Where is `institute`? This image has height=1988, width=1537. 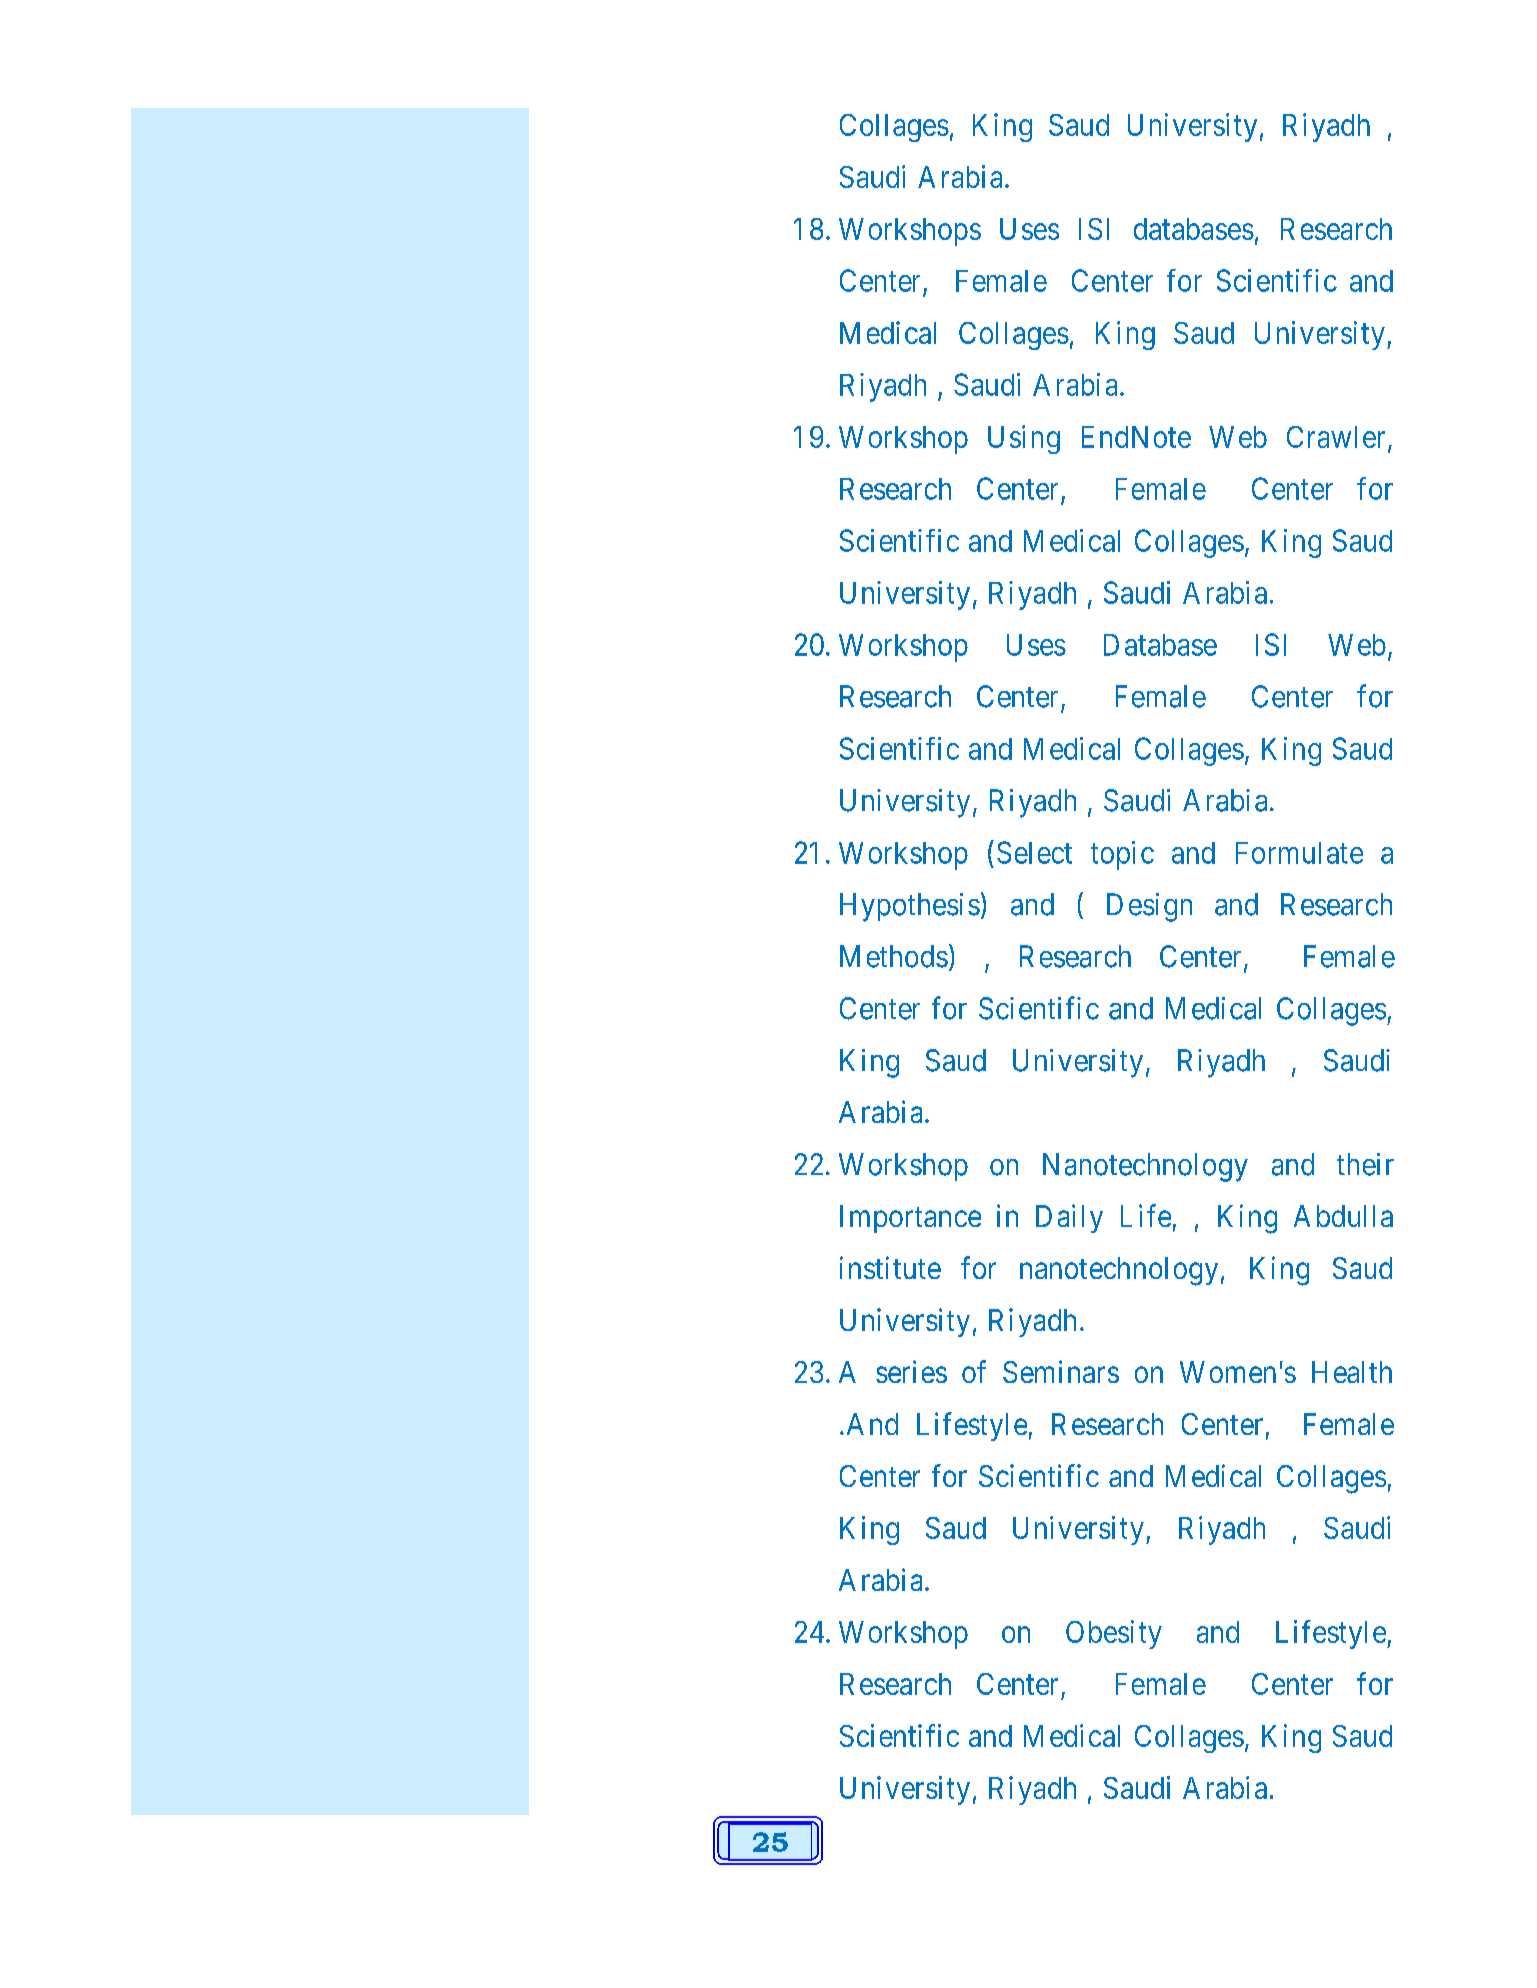 institute is located at coordinates (890, 1267).
